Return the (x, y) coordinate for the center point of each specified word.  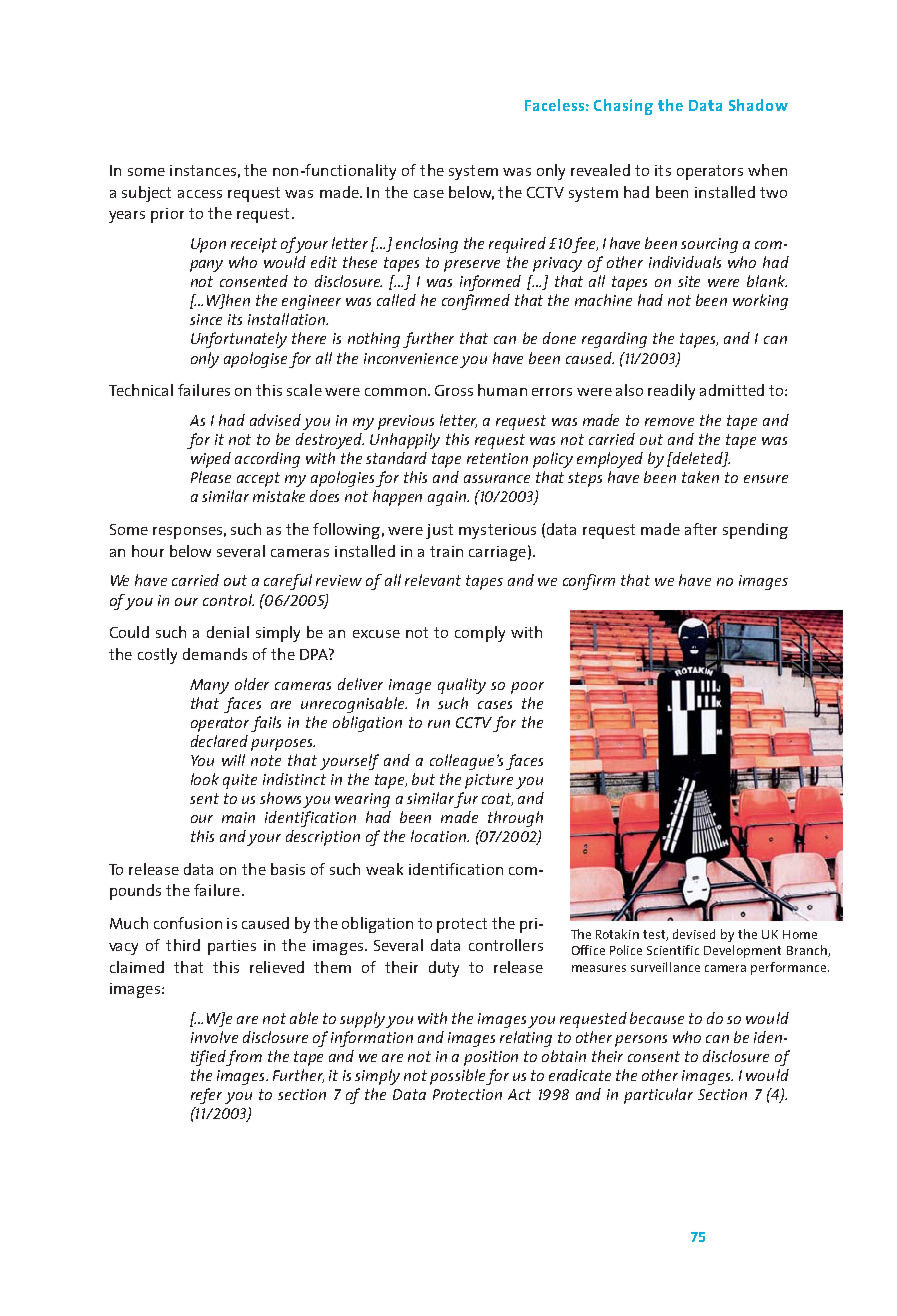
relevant (433, 580)
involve (214, 1037)
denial (228, 632)
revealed (600, 170)
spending (755, 531)
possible (457, 1077)
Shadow (758, 105)
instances (203, 170)
